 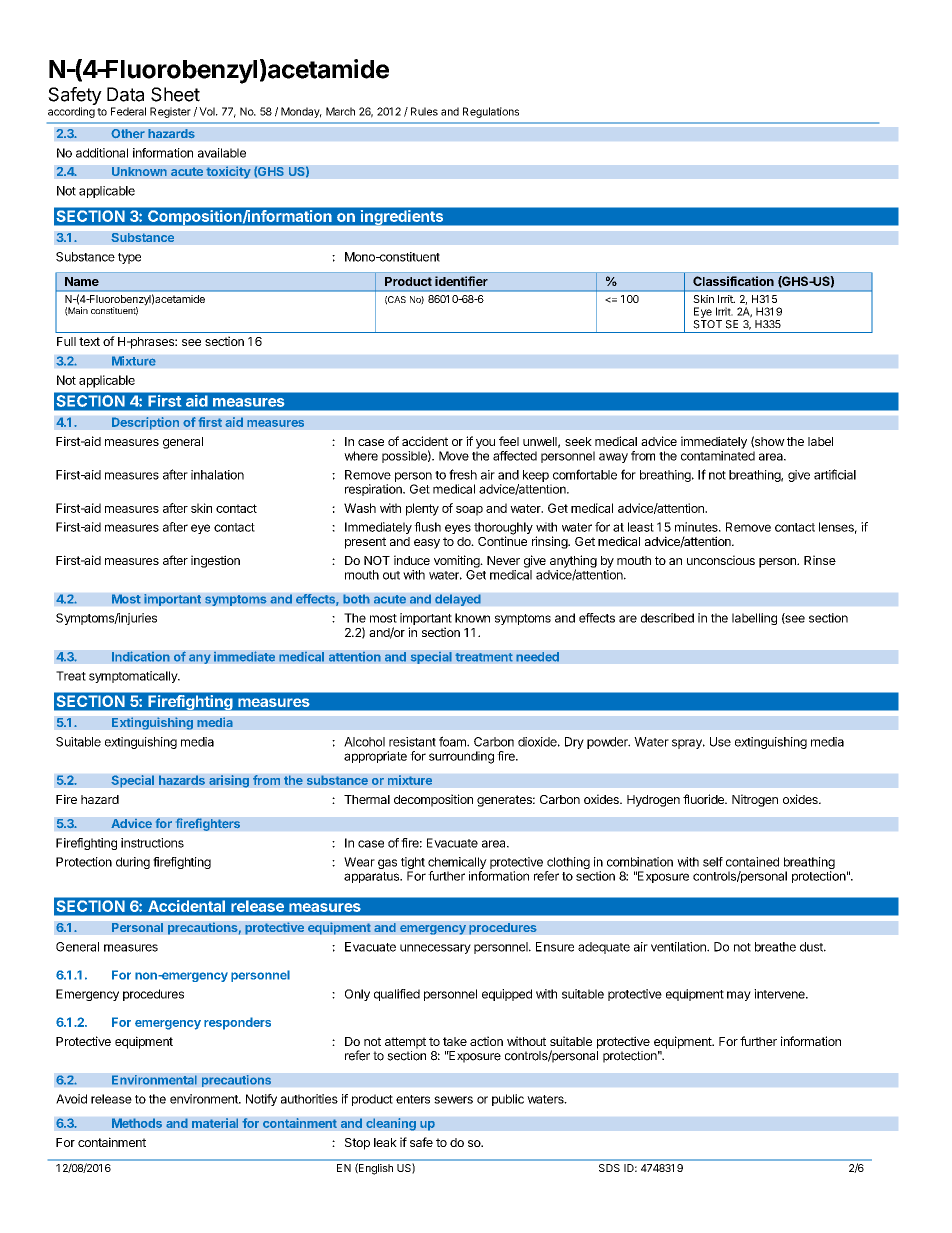 What do you see at coordinates (458, 600) in the screenshot?
I see `delayed` at bounding box center [458, 600].
